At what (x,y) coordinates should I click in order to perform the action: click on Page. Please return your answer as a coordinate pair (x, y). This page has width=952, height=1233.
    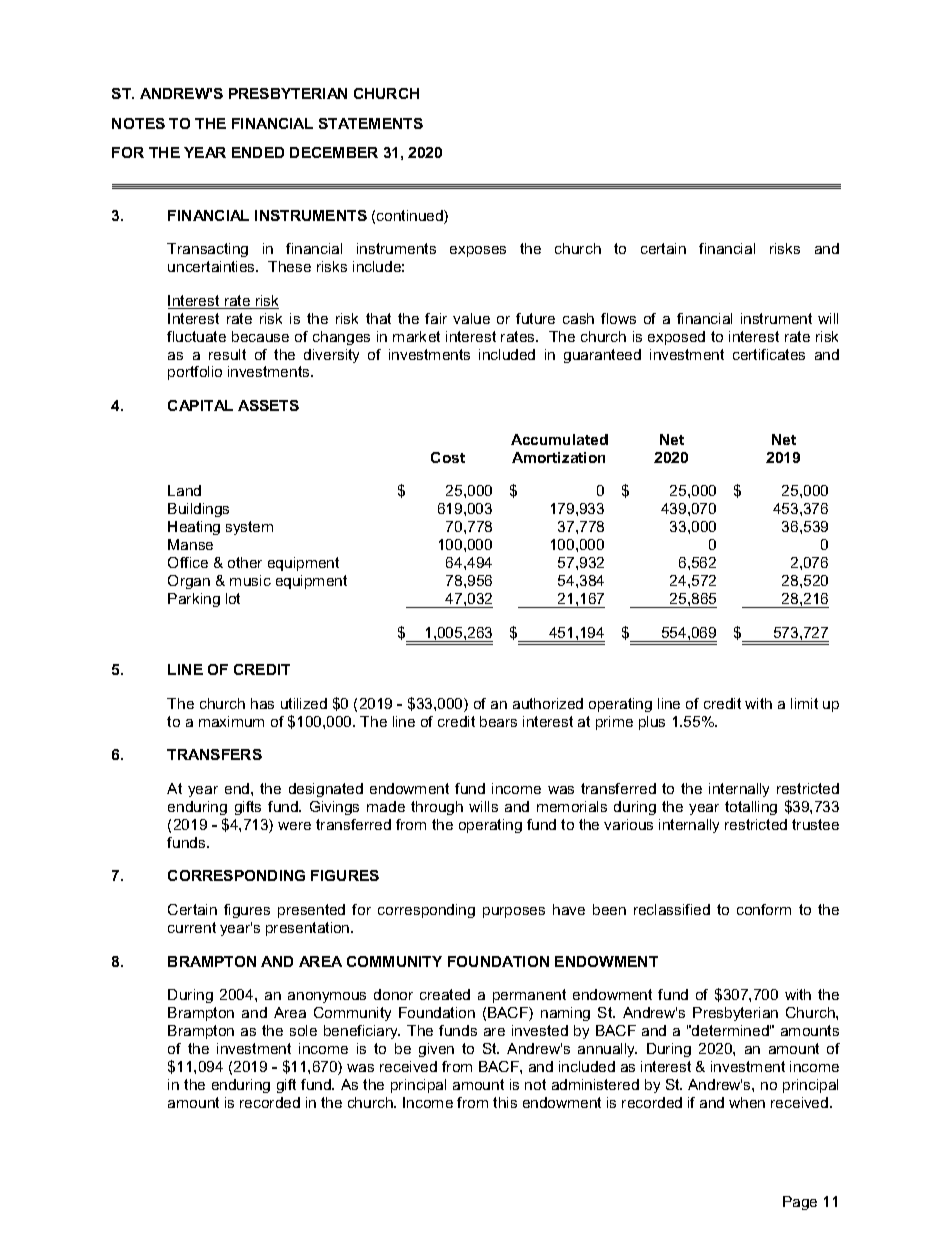
    Looking at the image, I should click on (800, 1203).
